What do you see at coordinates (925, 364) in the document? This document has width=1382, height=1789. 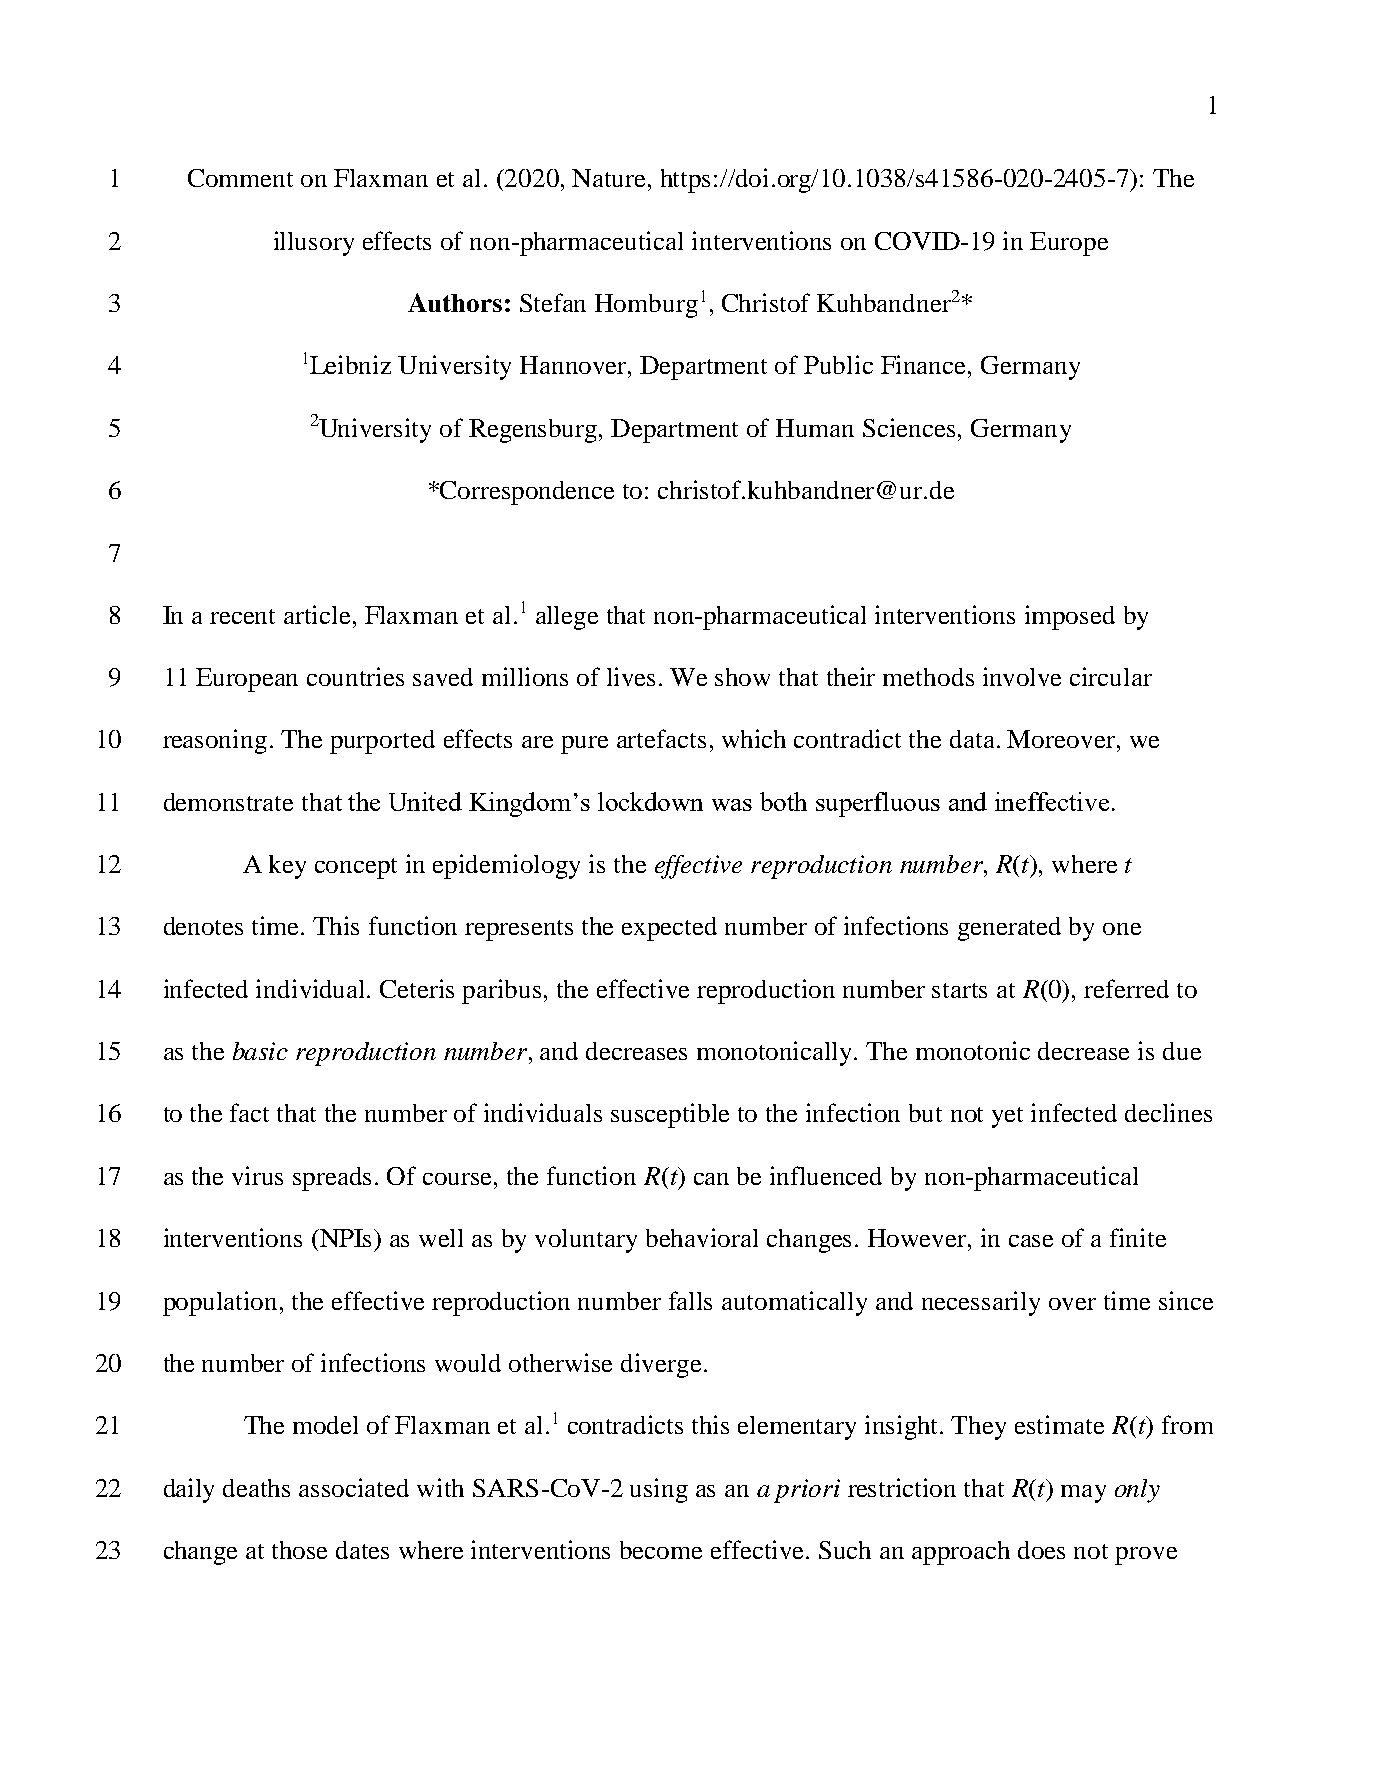 I see `Finance` at bounding box center [925, 364].
